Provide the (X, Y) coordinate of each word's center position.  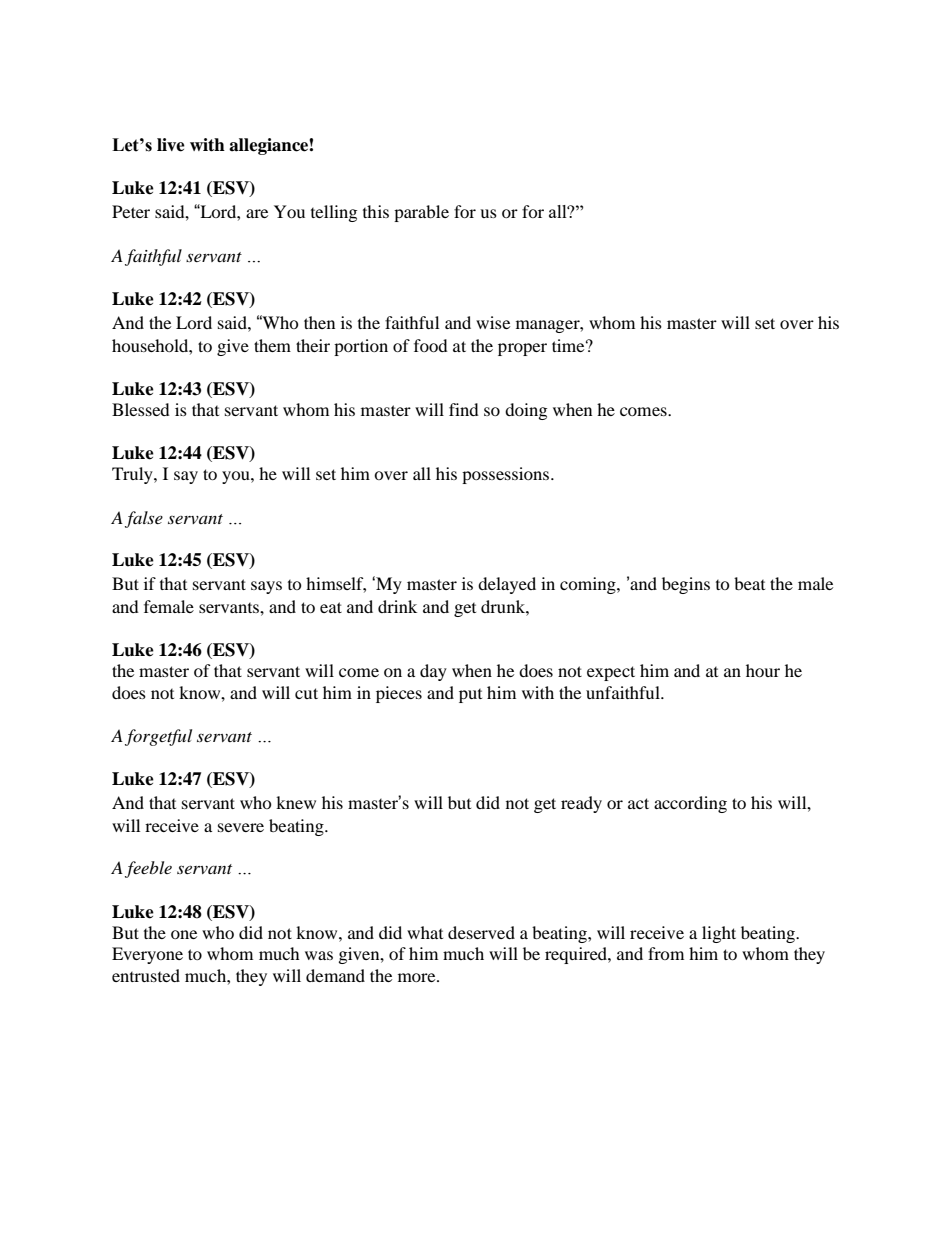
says (266, 587)
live (171, 145)
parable (421, 213)
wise (493, 322)
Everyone (147, 955)
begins (686, 585)
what (425, 932)
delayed (507, 585)
